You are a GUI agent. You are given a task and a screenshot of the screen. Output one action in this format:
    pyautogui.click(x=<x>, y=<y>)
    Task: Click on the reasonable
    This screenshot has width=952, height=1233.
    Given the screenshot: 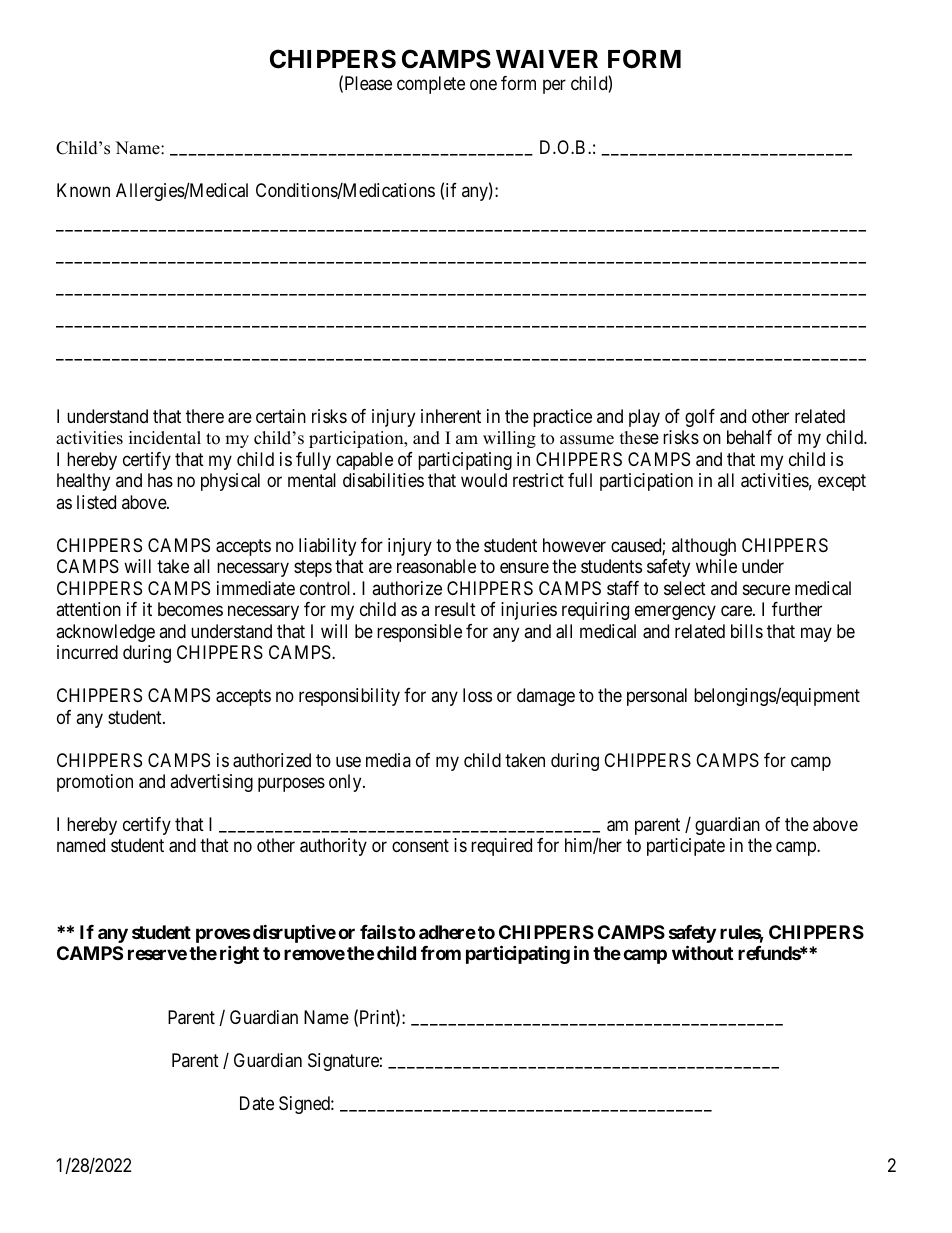 What is the action you would take?
    pyautogui.click(x=436, y=566)
